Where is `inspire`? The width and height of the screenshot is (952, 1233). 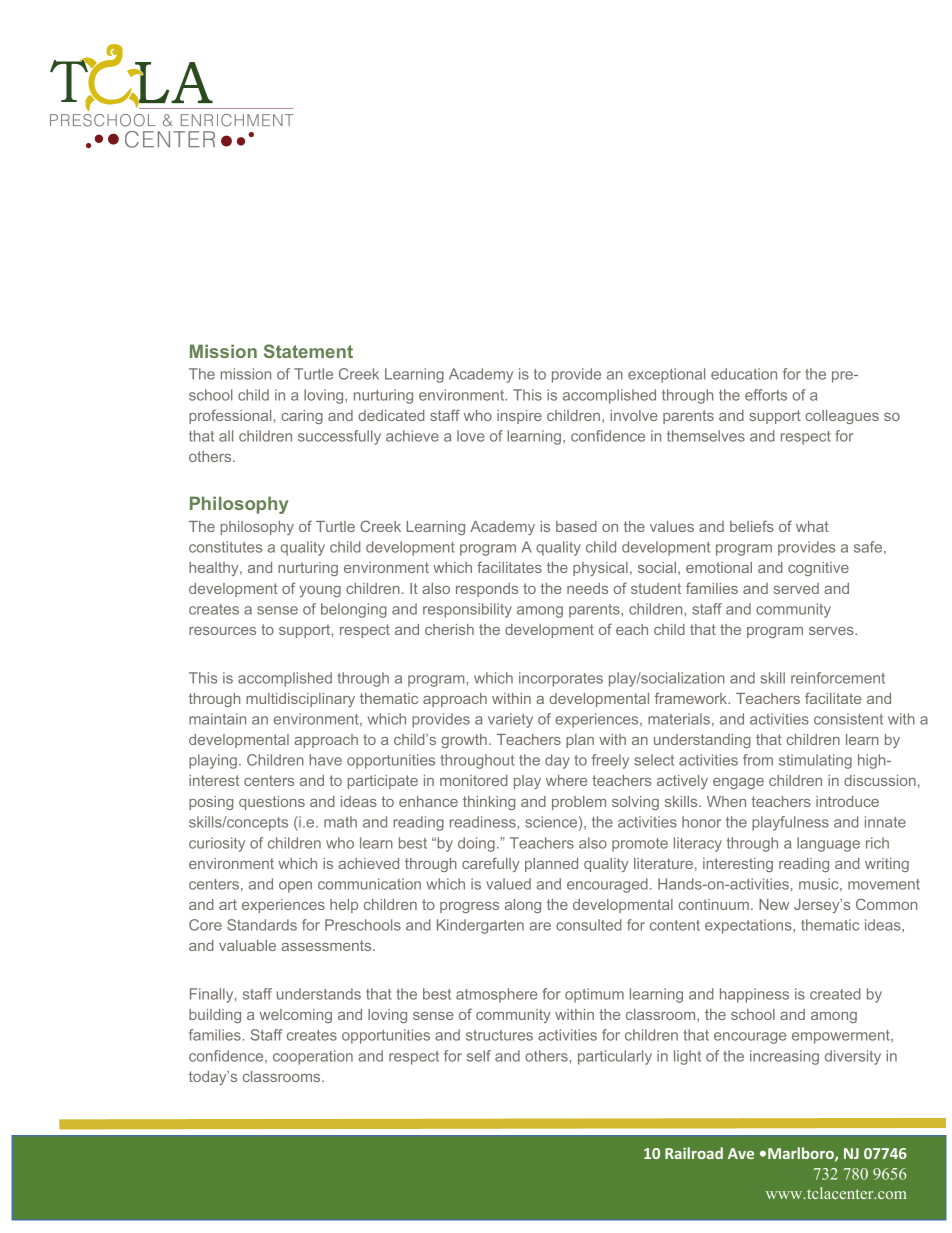
inspire is located at coordinates (519, 417).
